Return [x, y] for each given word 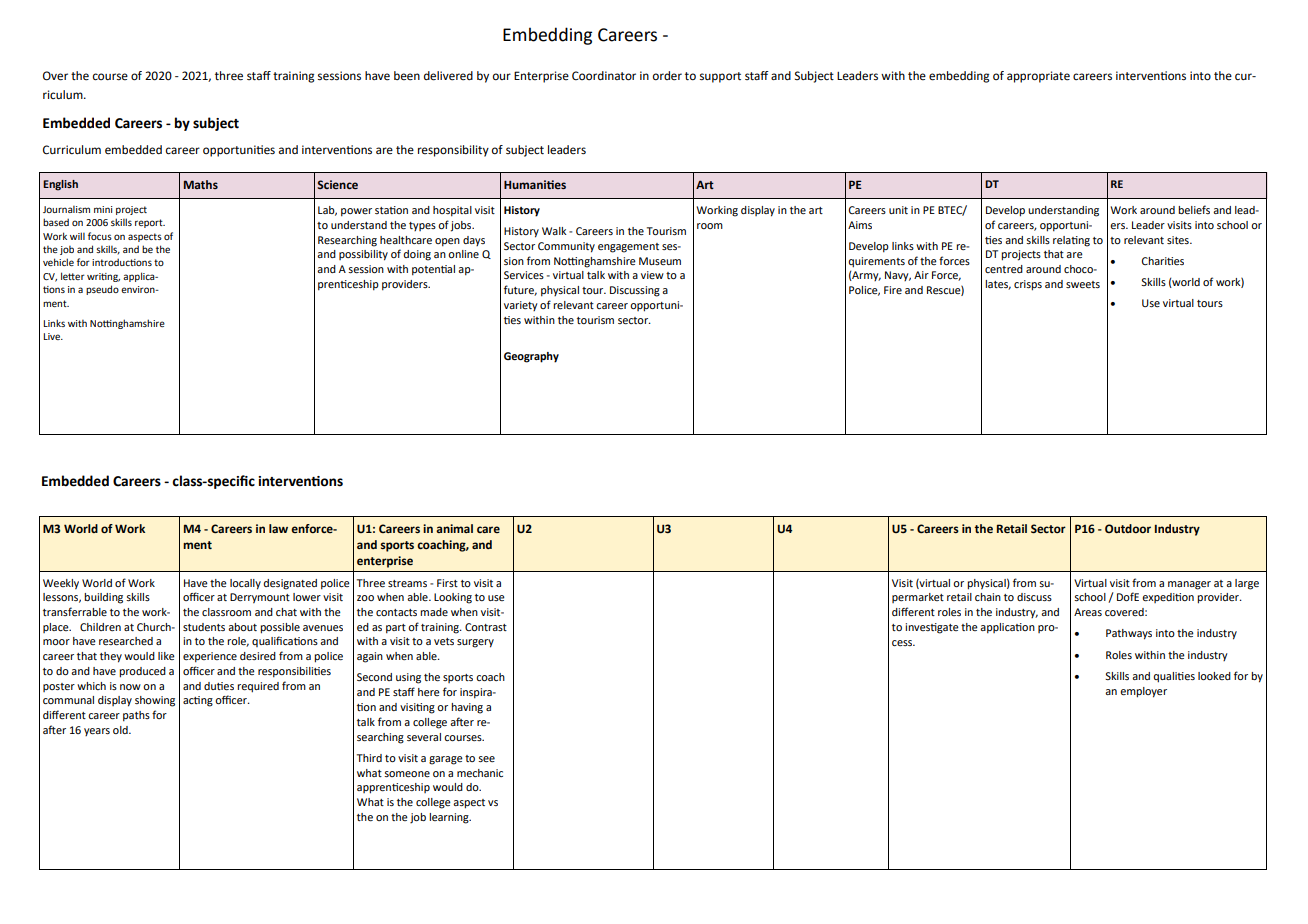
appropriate [1038, 77]
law [278, 528]
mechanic [480, 773]
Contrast [486, 627]
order [667, 76]
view [652, 275]
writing [103, 277]
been [407, 76]
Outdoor [1128, 528]
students [204, 627]
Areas [1088, 612]
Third [369, 758]
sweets [1083, 284]
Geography [531, 357]
